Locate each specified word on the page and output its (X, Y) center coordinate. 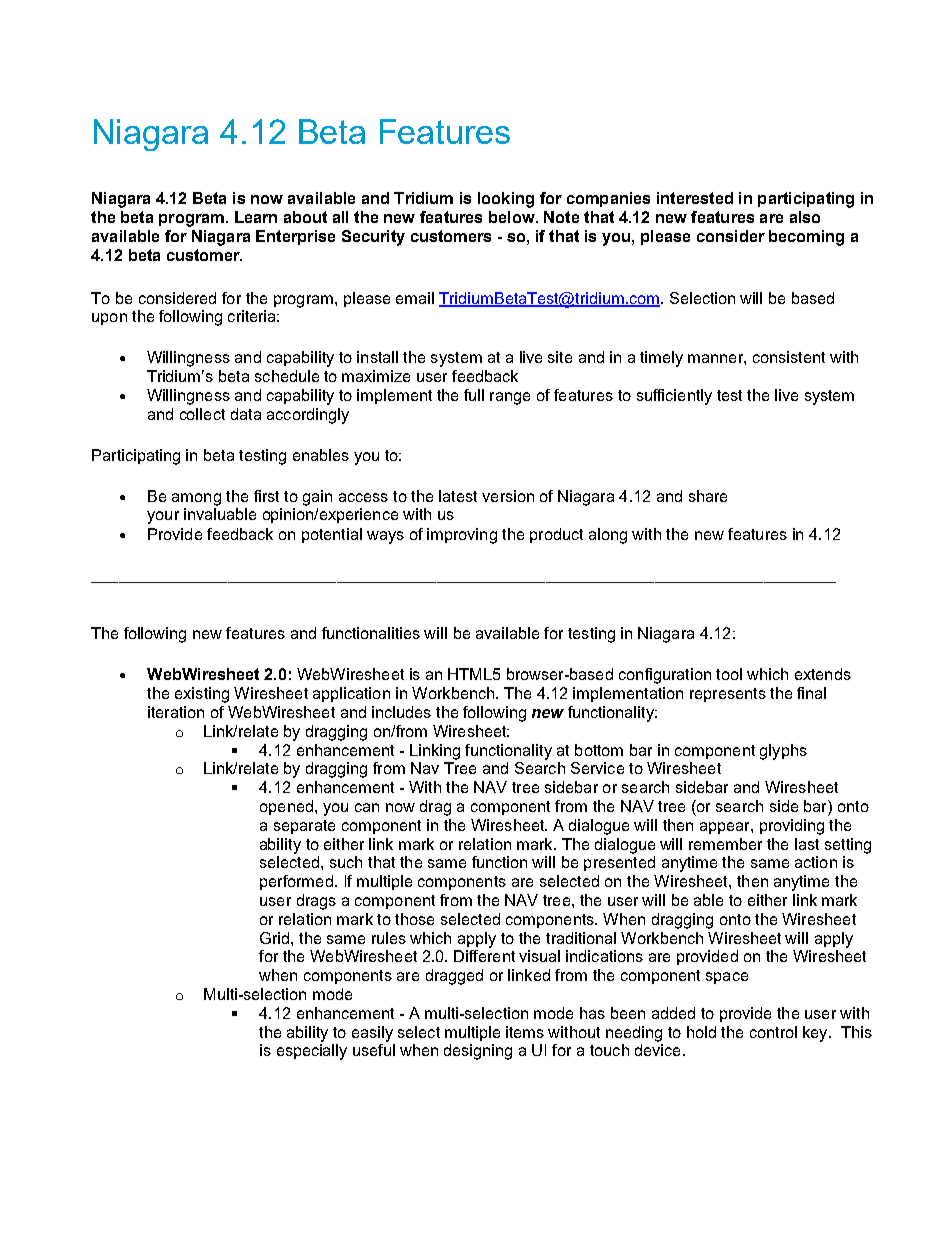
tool (729, 674)
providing (792, 827)
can (367, 807)
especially (312, 1052)
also (805, 217)
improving (462, 536)
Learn (256, 217)
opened (286, 807)
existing (202, 695)
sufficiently (674, 397)
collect (202, 414)
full (474, 395)
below (513, 217)
